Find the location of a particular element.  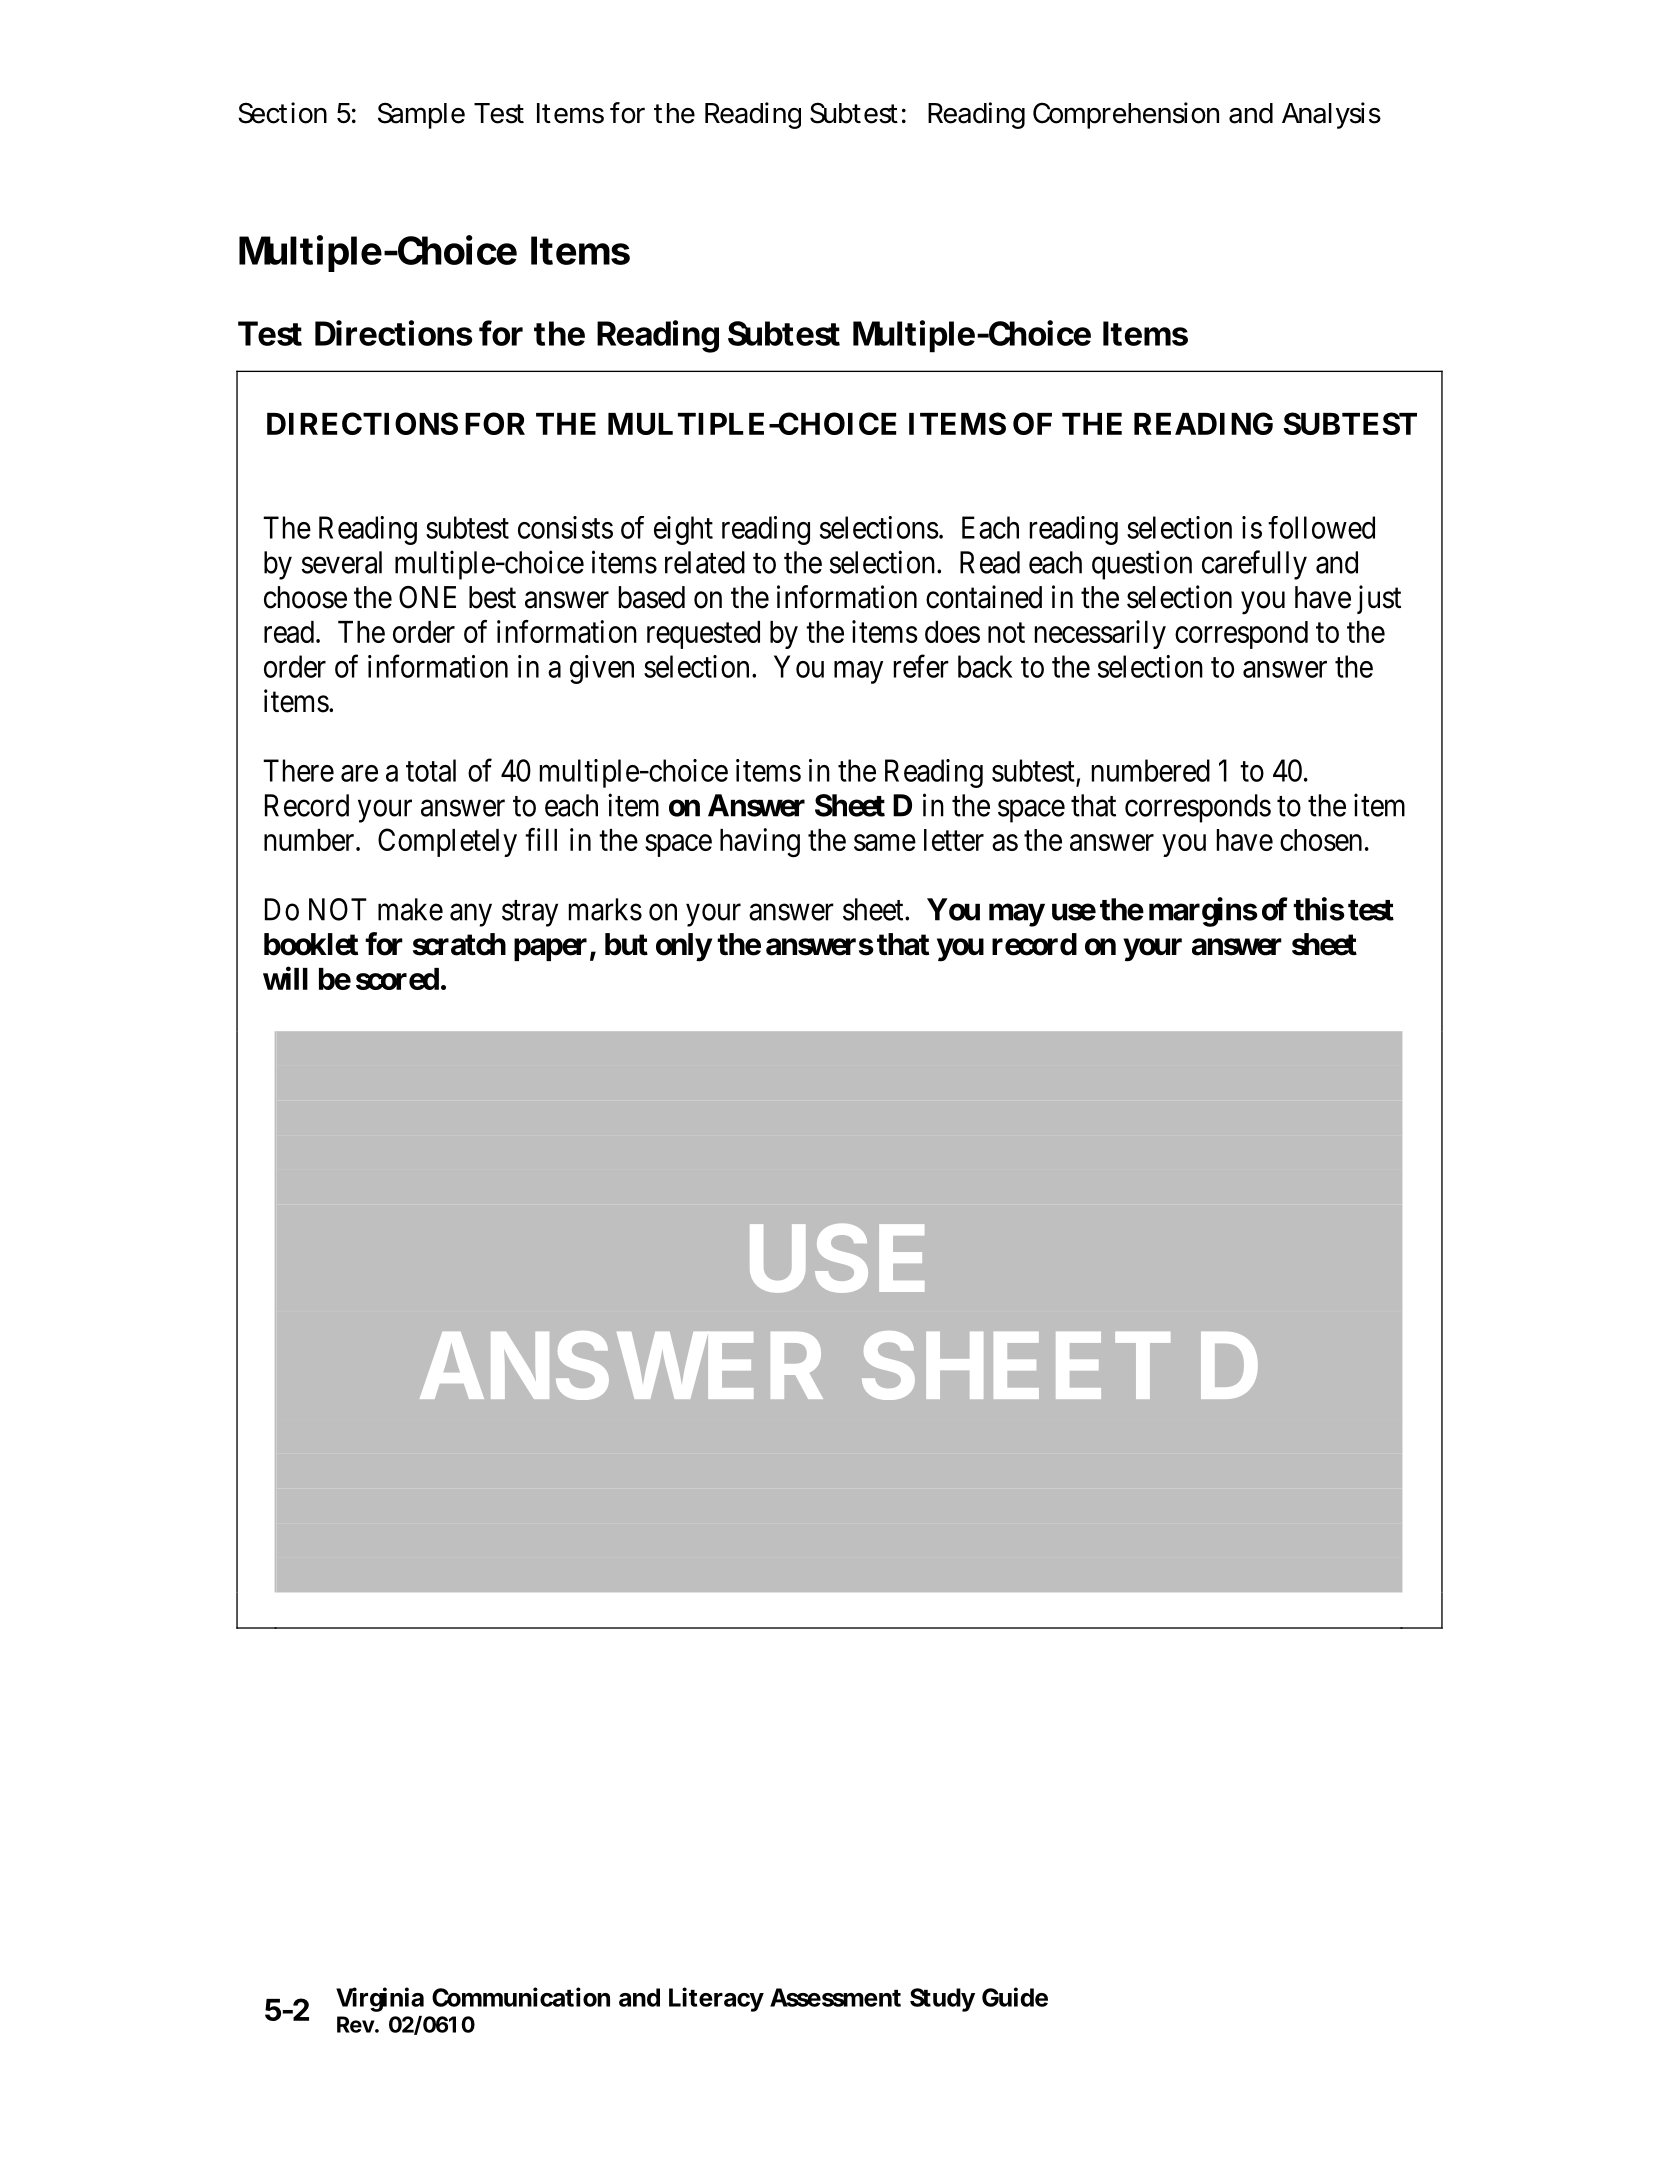

only is located at coordinates (684, 947).
